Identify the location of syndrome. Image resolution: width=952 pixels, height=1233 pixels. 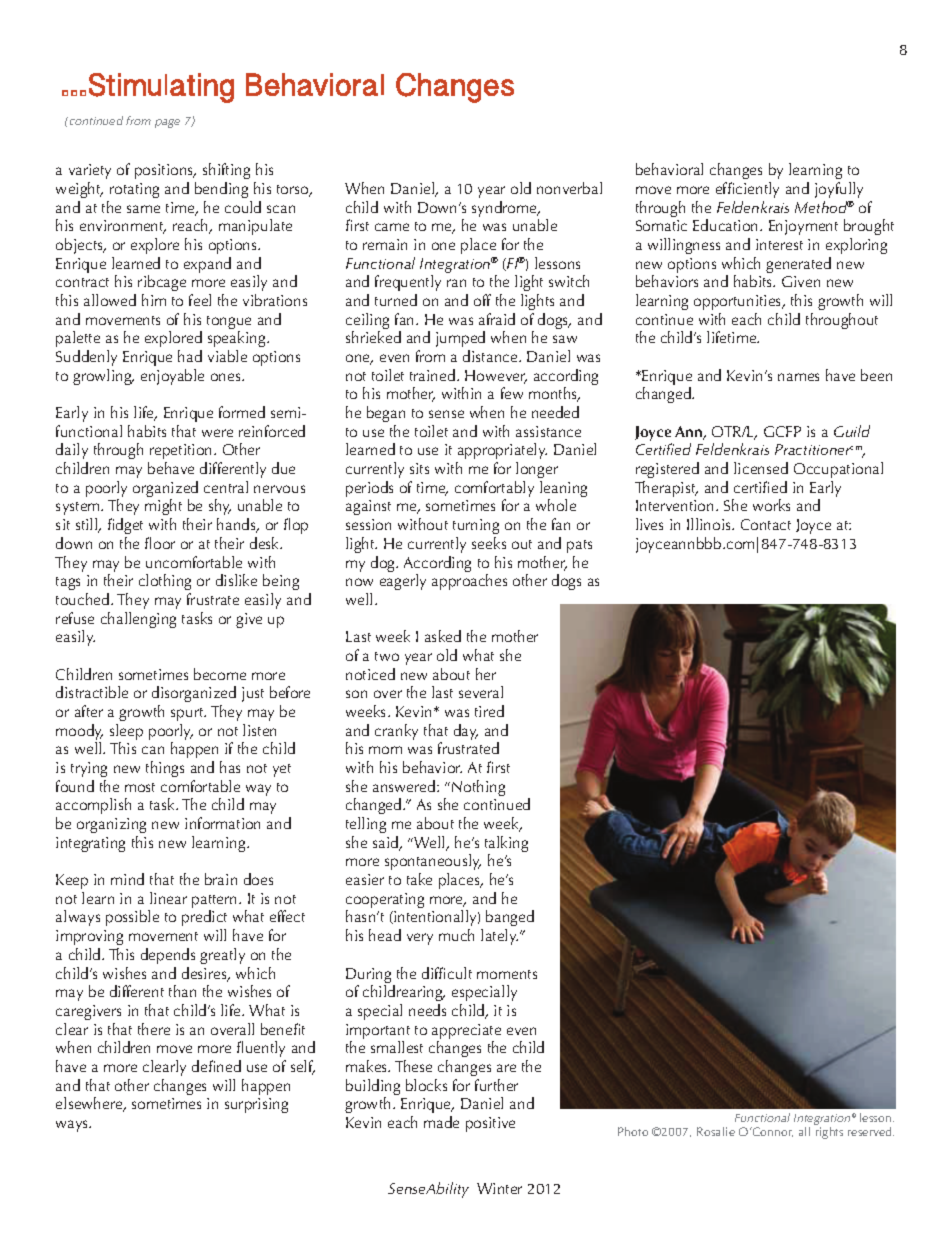
(505, 210).
